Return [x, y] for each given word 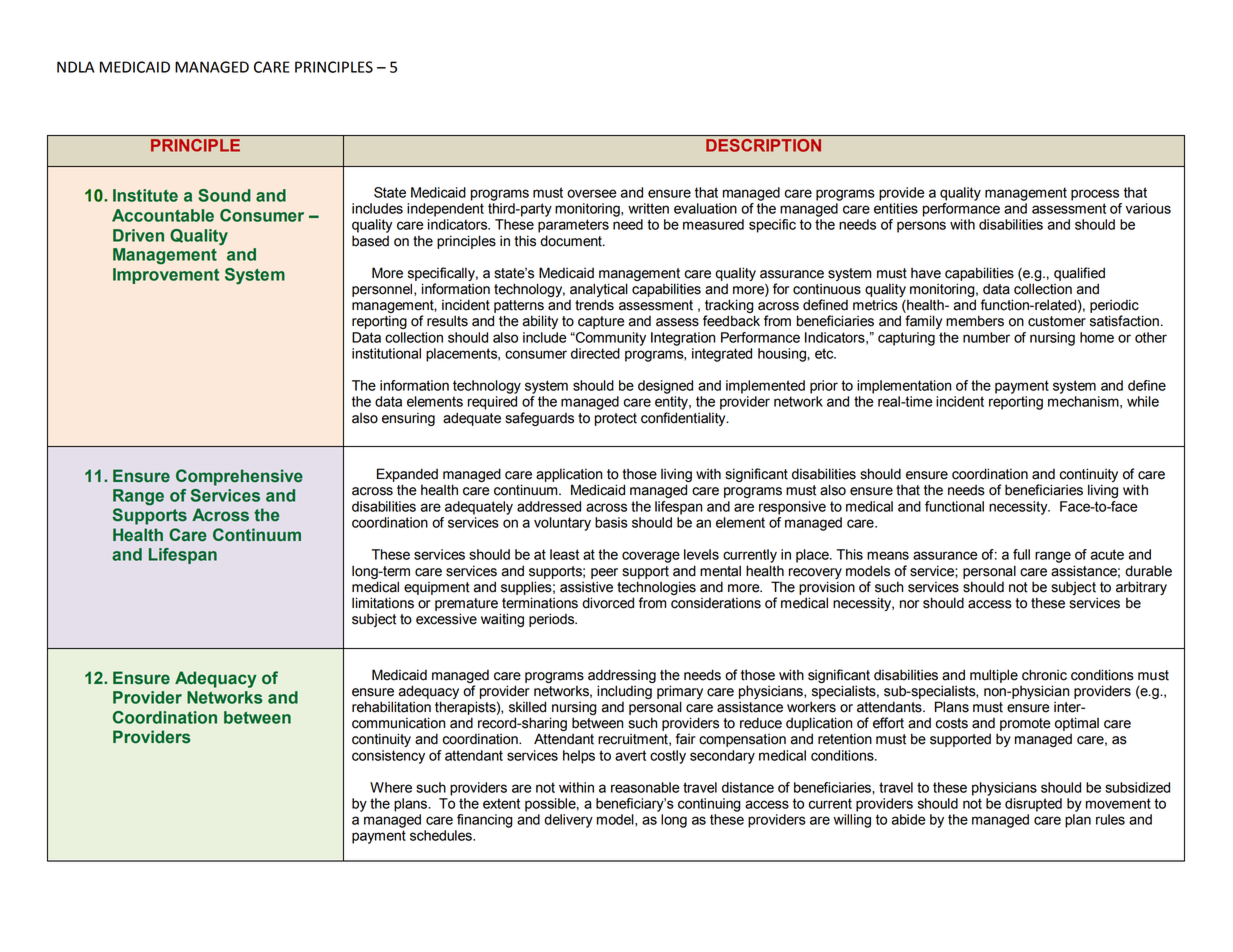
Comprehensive [239, 477]
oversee [591, 193]
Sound [224, 195]
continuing [709, 805]
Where [391, 787]
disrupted [1033, 805]
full [1021, 554]
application [569, 475]
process [1095, 195]
